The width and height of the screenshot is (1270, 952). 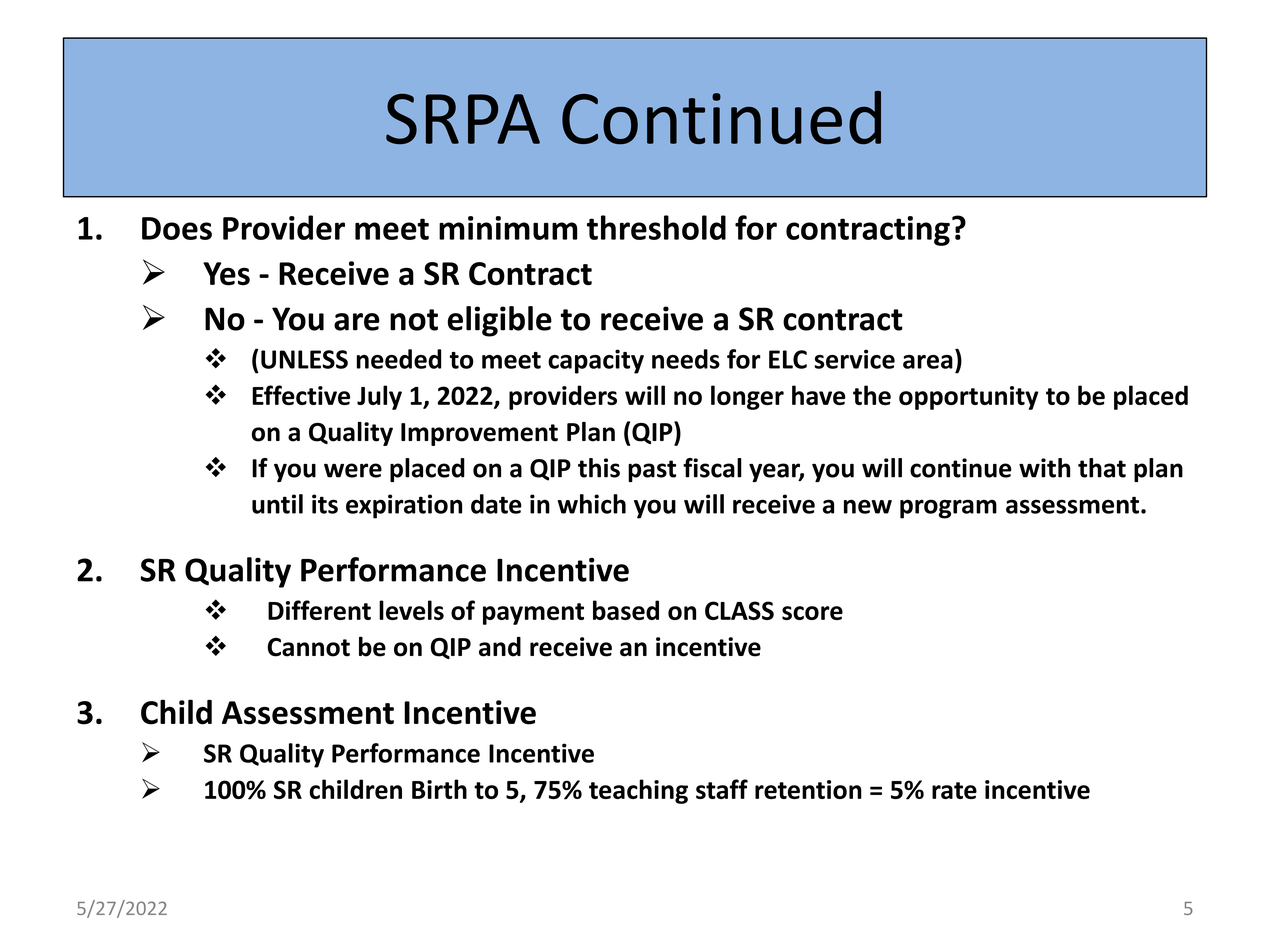 What do you see at coordinates (439, 789) in the screenshot?
I see `Birth` at bounding box center [439, 789].
